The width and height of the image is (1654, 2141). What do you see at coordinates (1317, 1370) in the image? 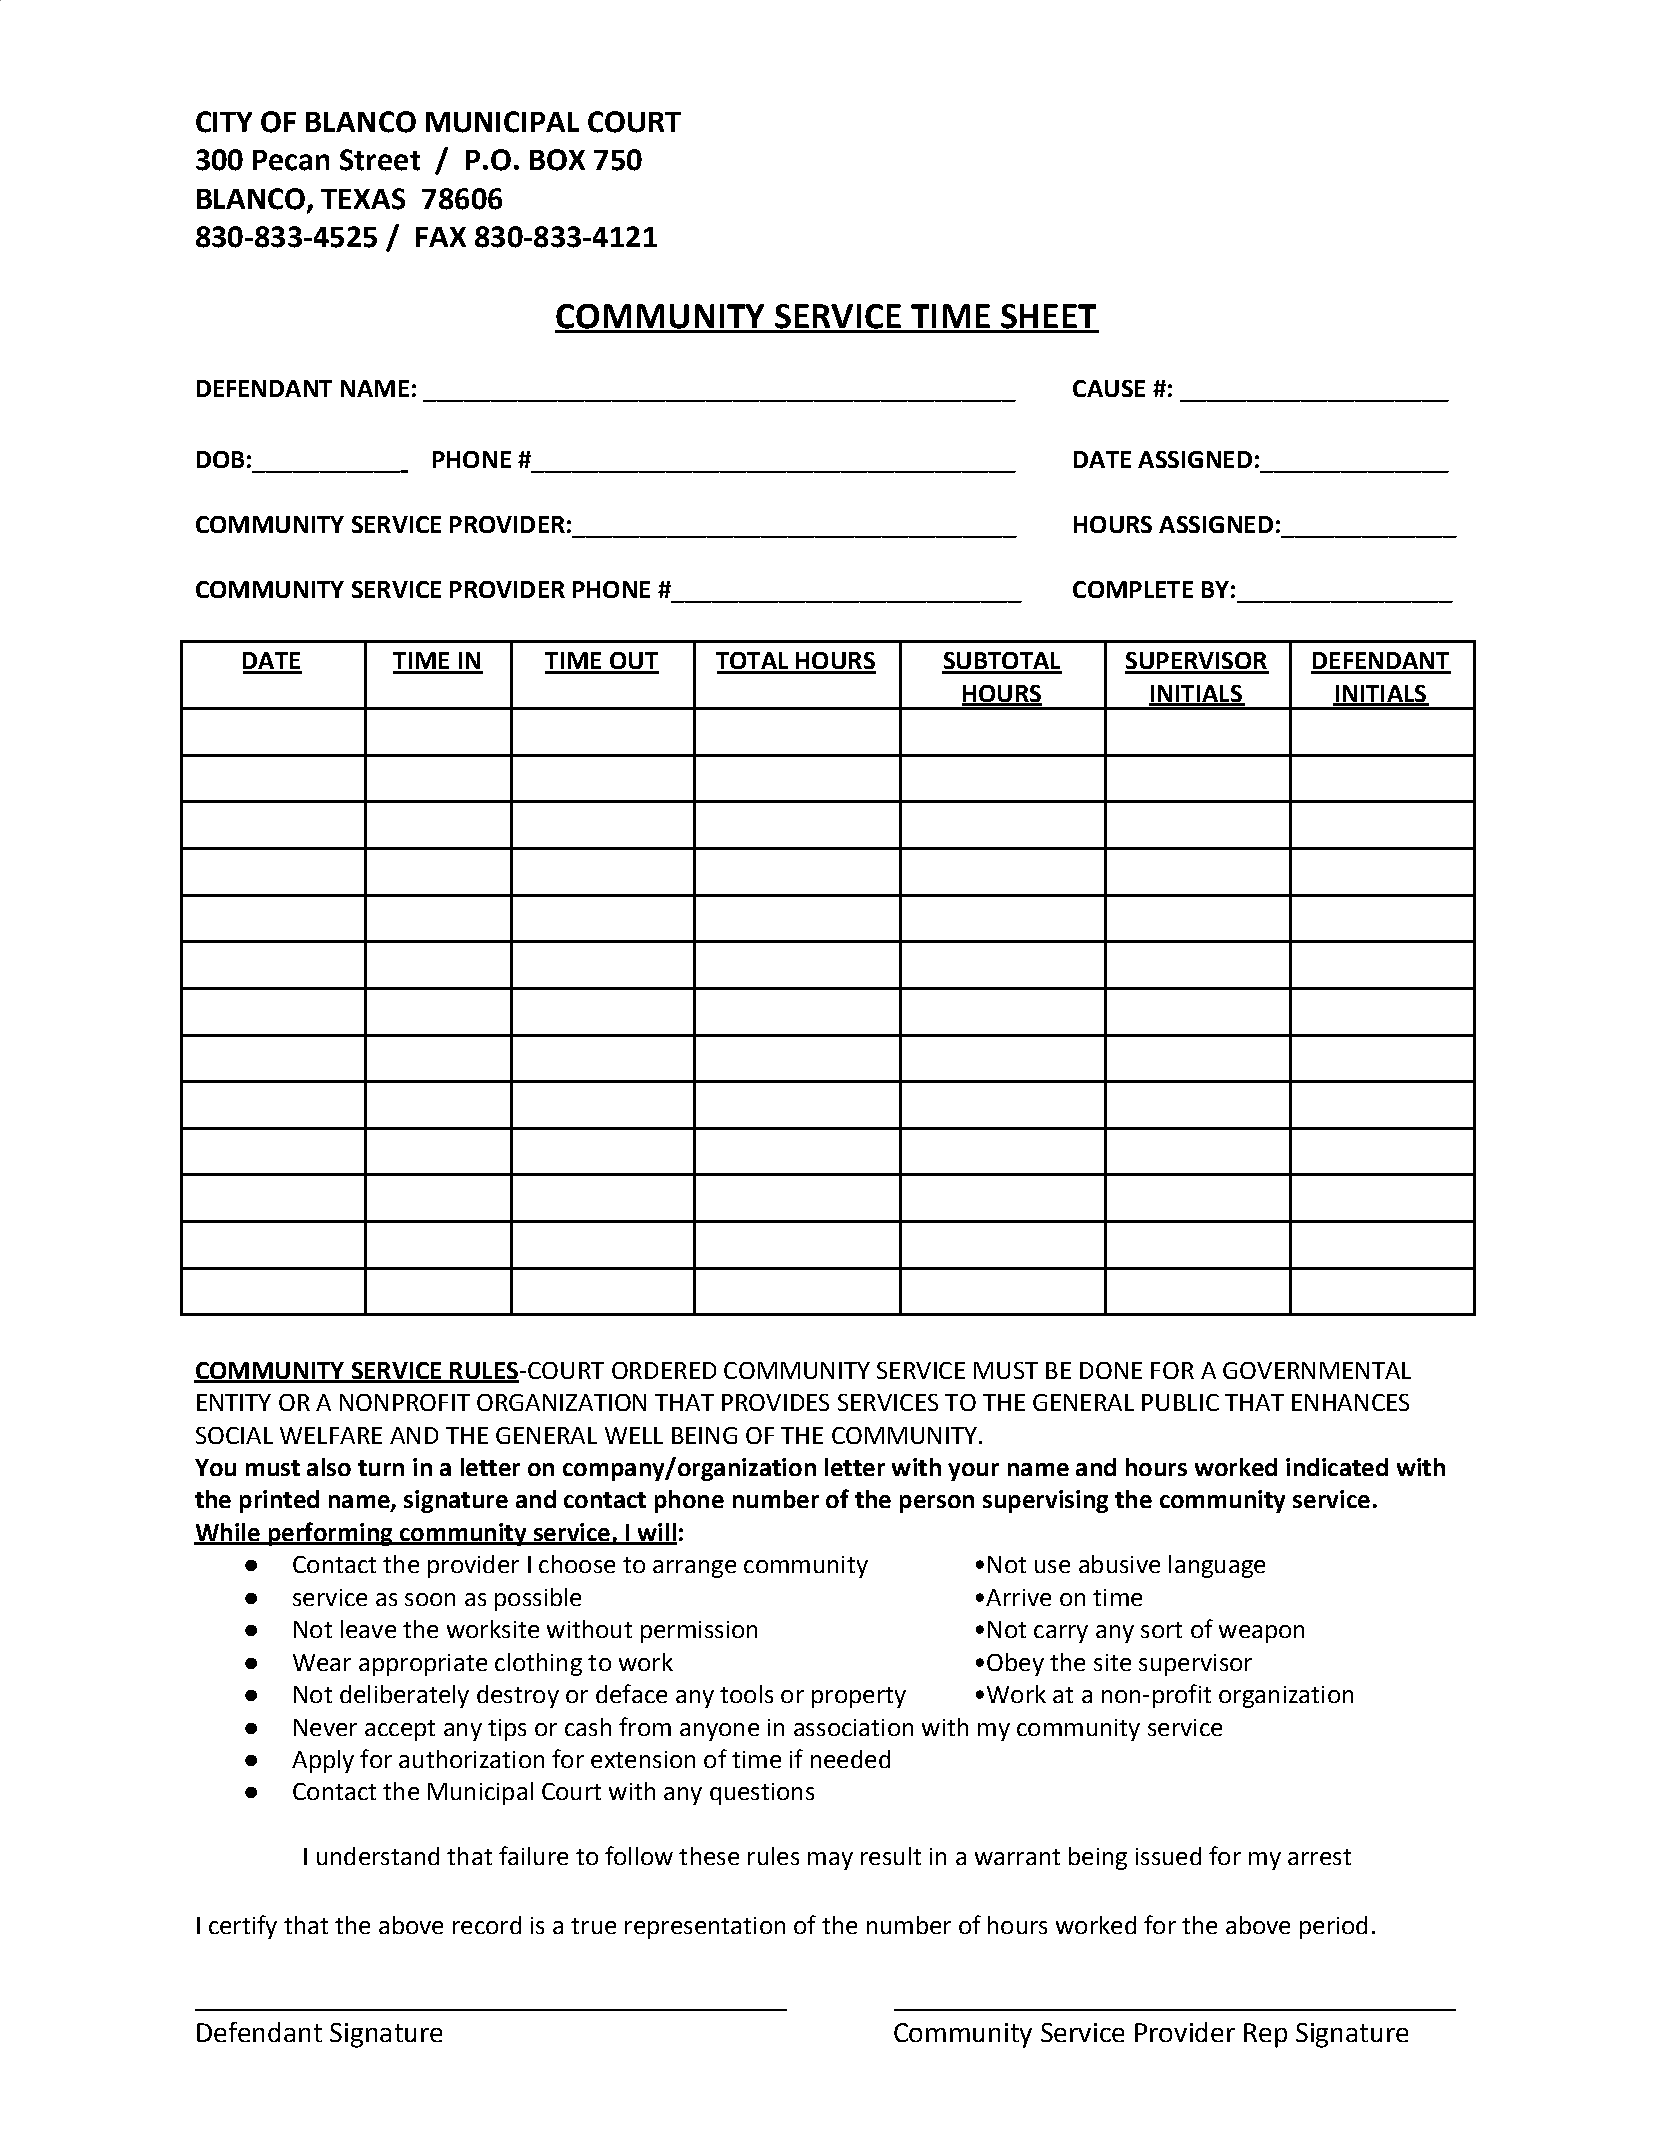
I see `GOVERNMENTAL` at bounding box center [1317, 1370].
